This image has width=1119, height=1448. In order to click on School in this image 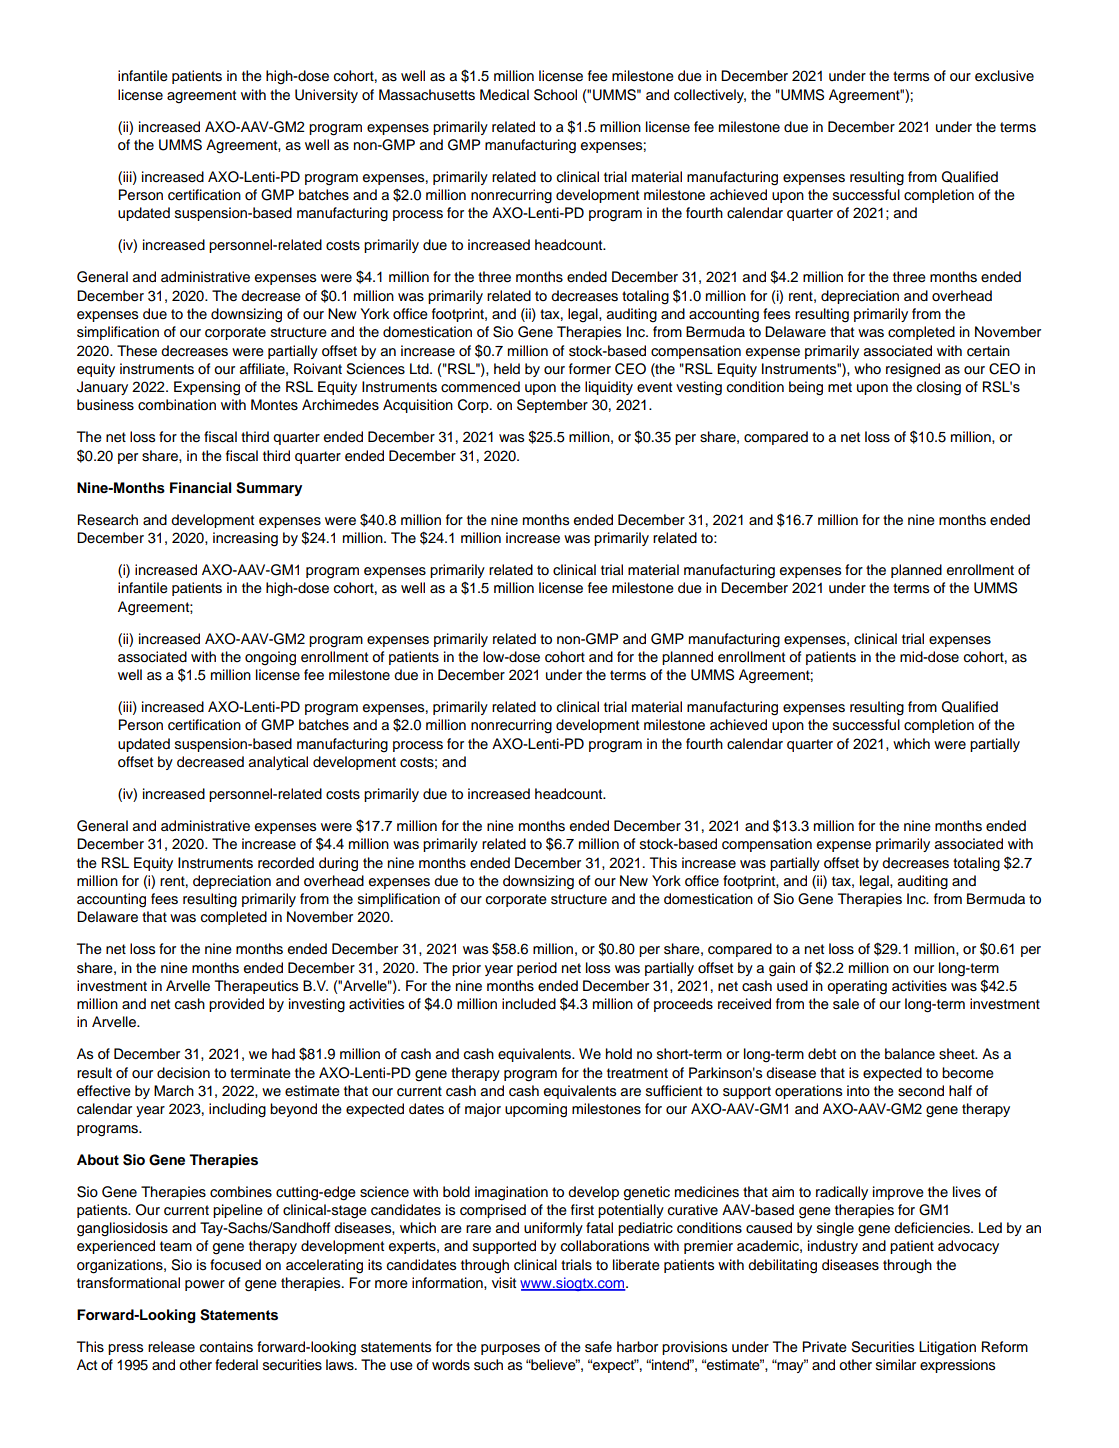, I will do `click(555, 95)`.
